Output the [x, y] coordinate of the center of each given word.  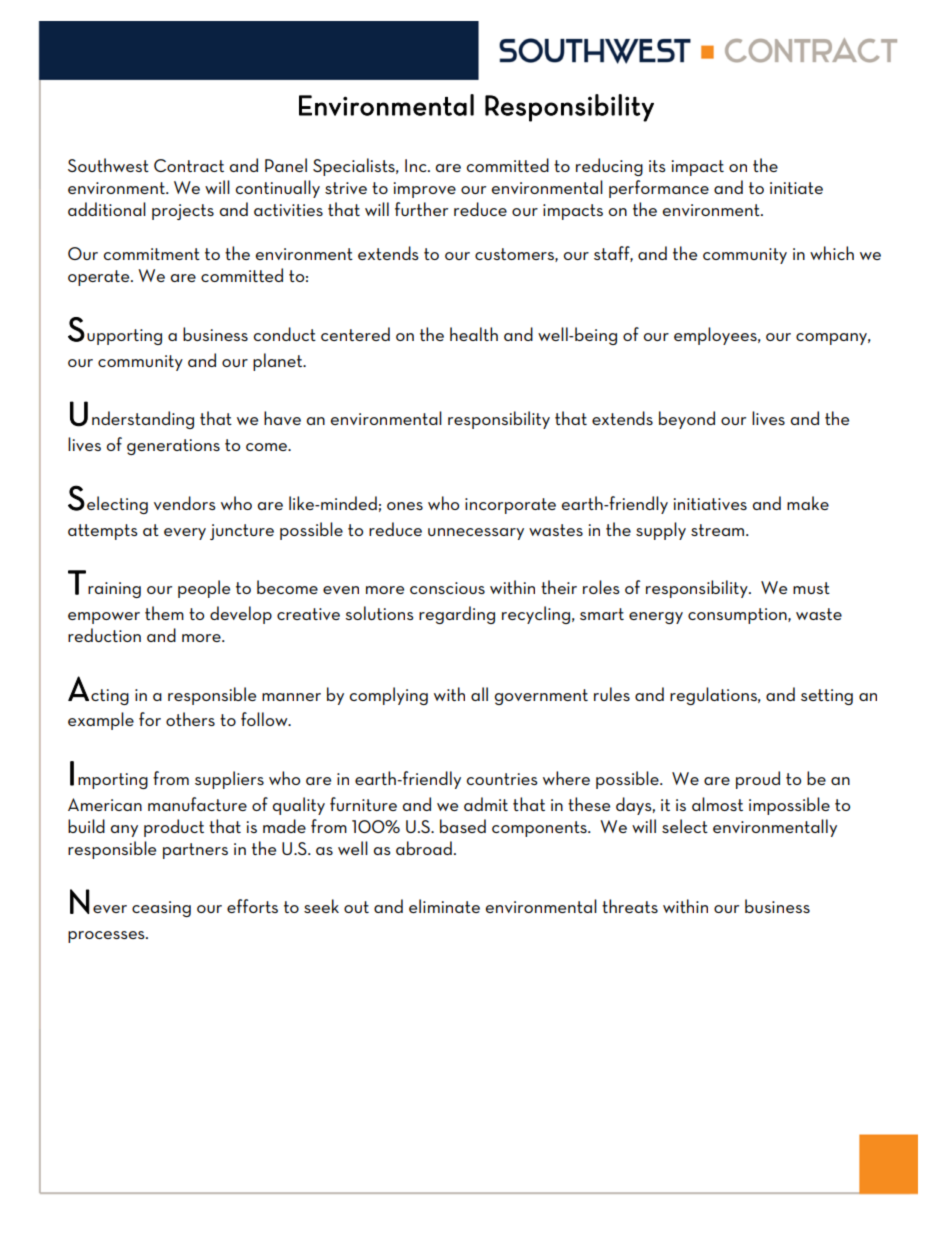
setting [827, 697]
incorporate [510, 506]
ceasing [161, 909]
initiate [796, 188]
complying [389, 696]
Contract [189, 165]
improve [425, 190]
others [190, 719]
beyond [687, 420]
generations [173, 447]
